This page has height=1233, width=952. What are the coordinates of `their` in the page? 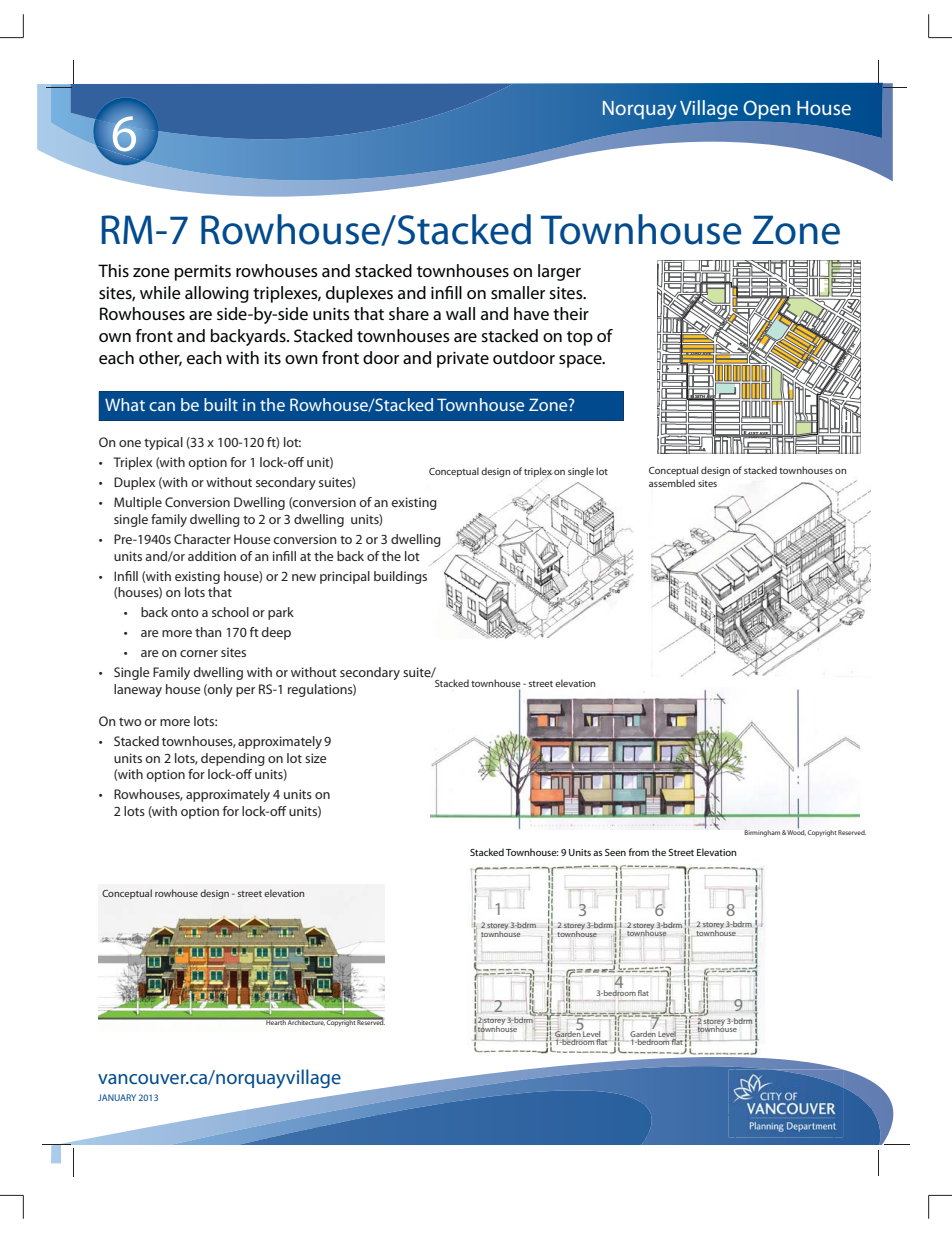 It's located at (571, 314).
